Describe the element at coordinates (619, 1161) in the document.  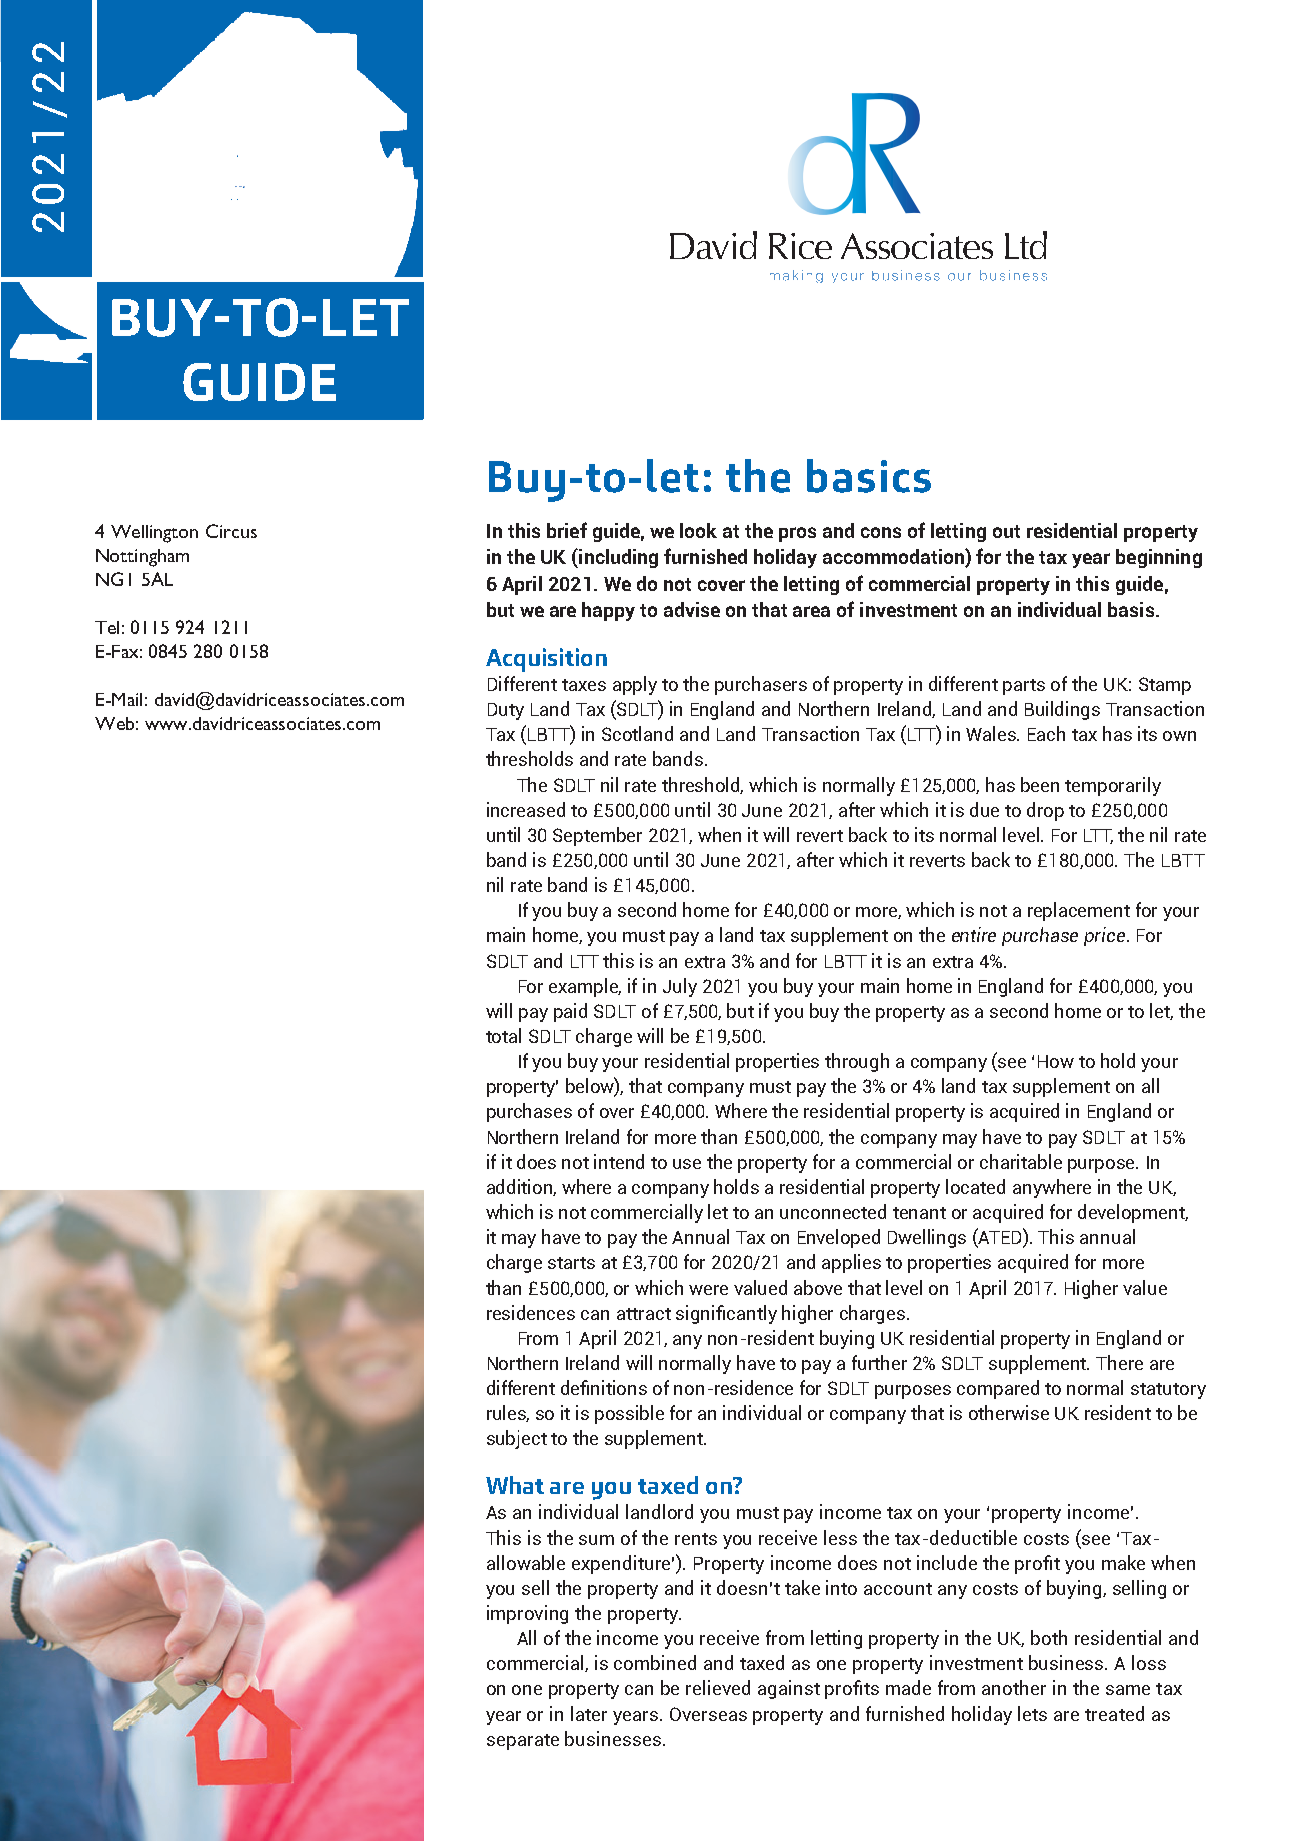
I see `intend` at that location.
